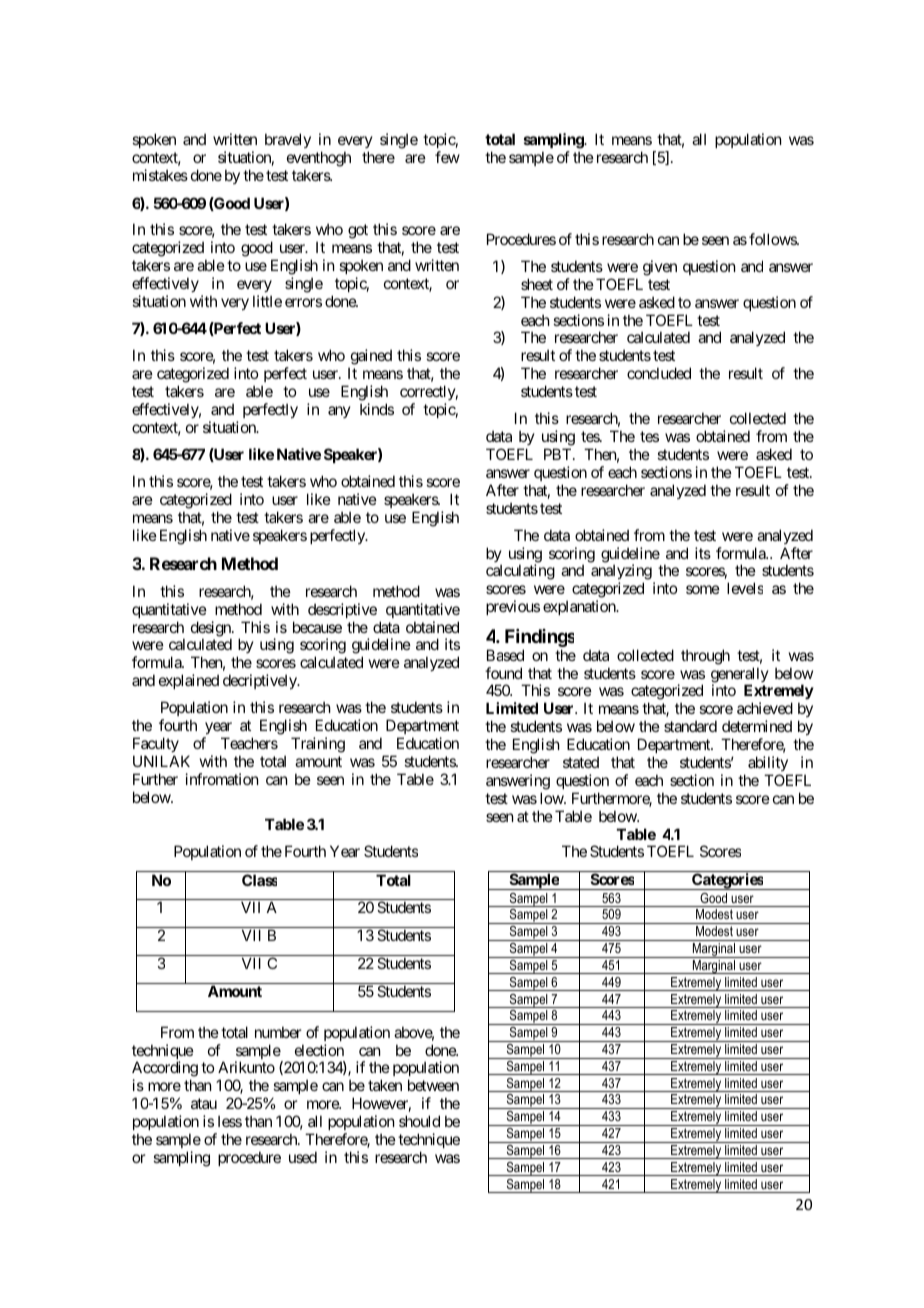 This page has width=924, height=1308. What do you see at coordinates (447, 157) in the page?
I see `few` at bounding box center [447, 157].
